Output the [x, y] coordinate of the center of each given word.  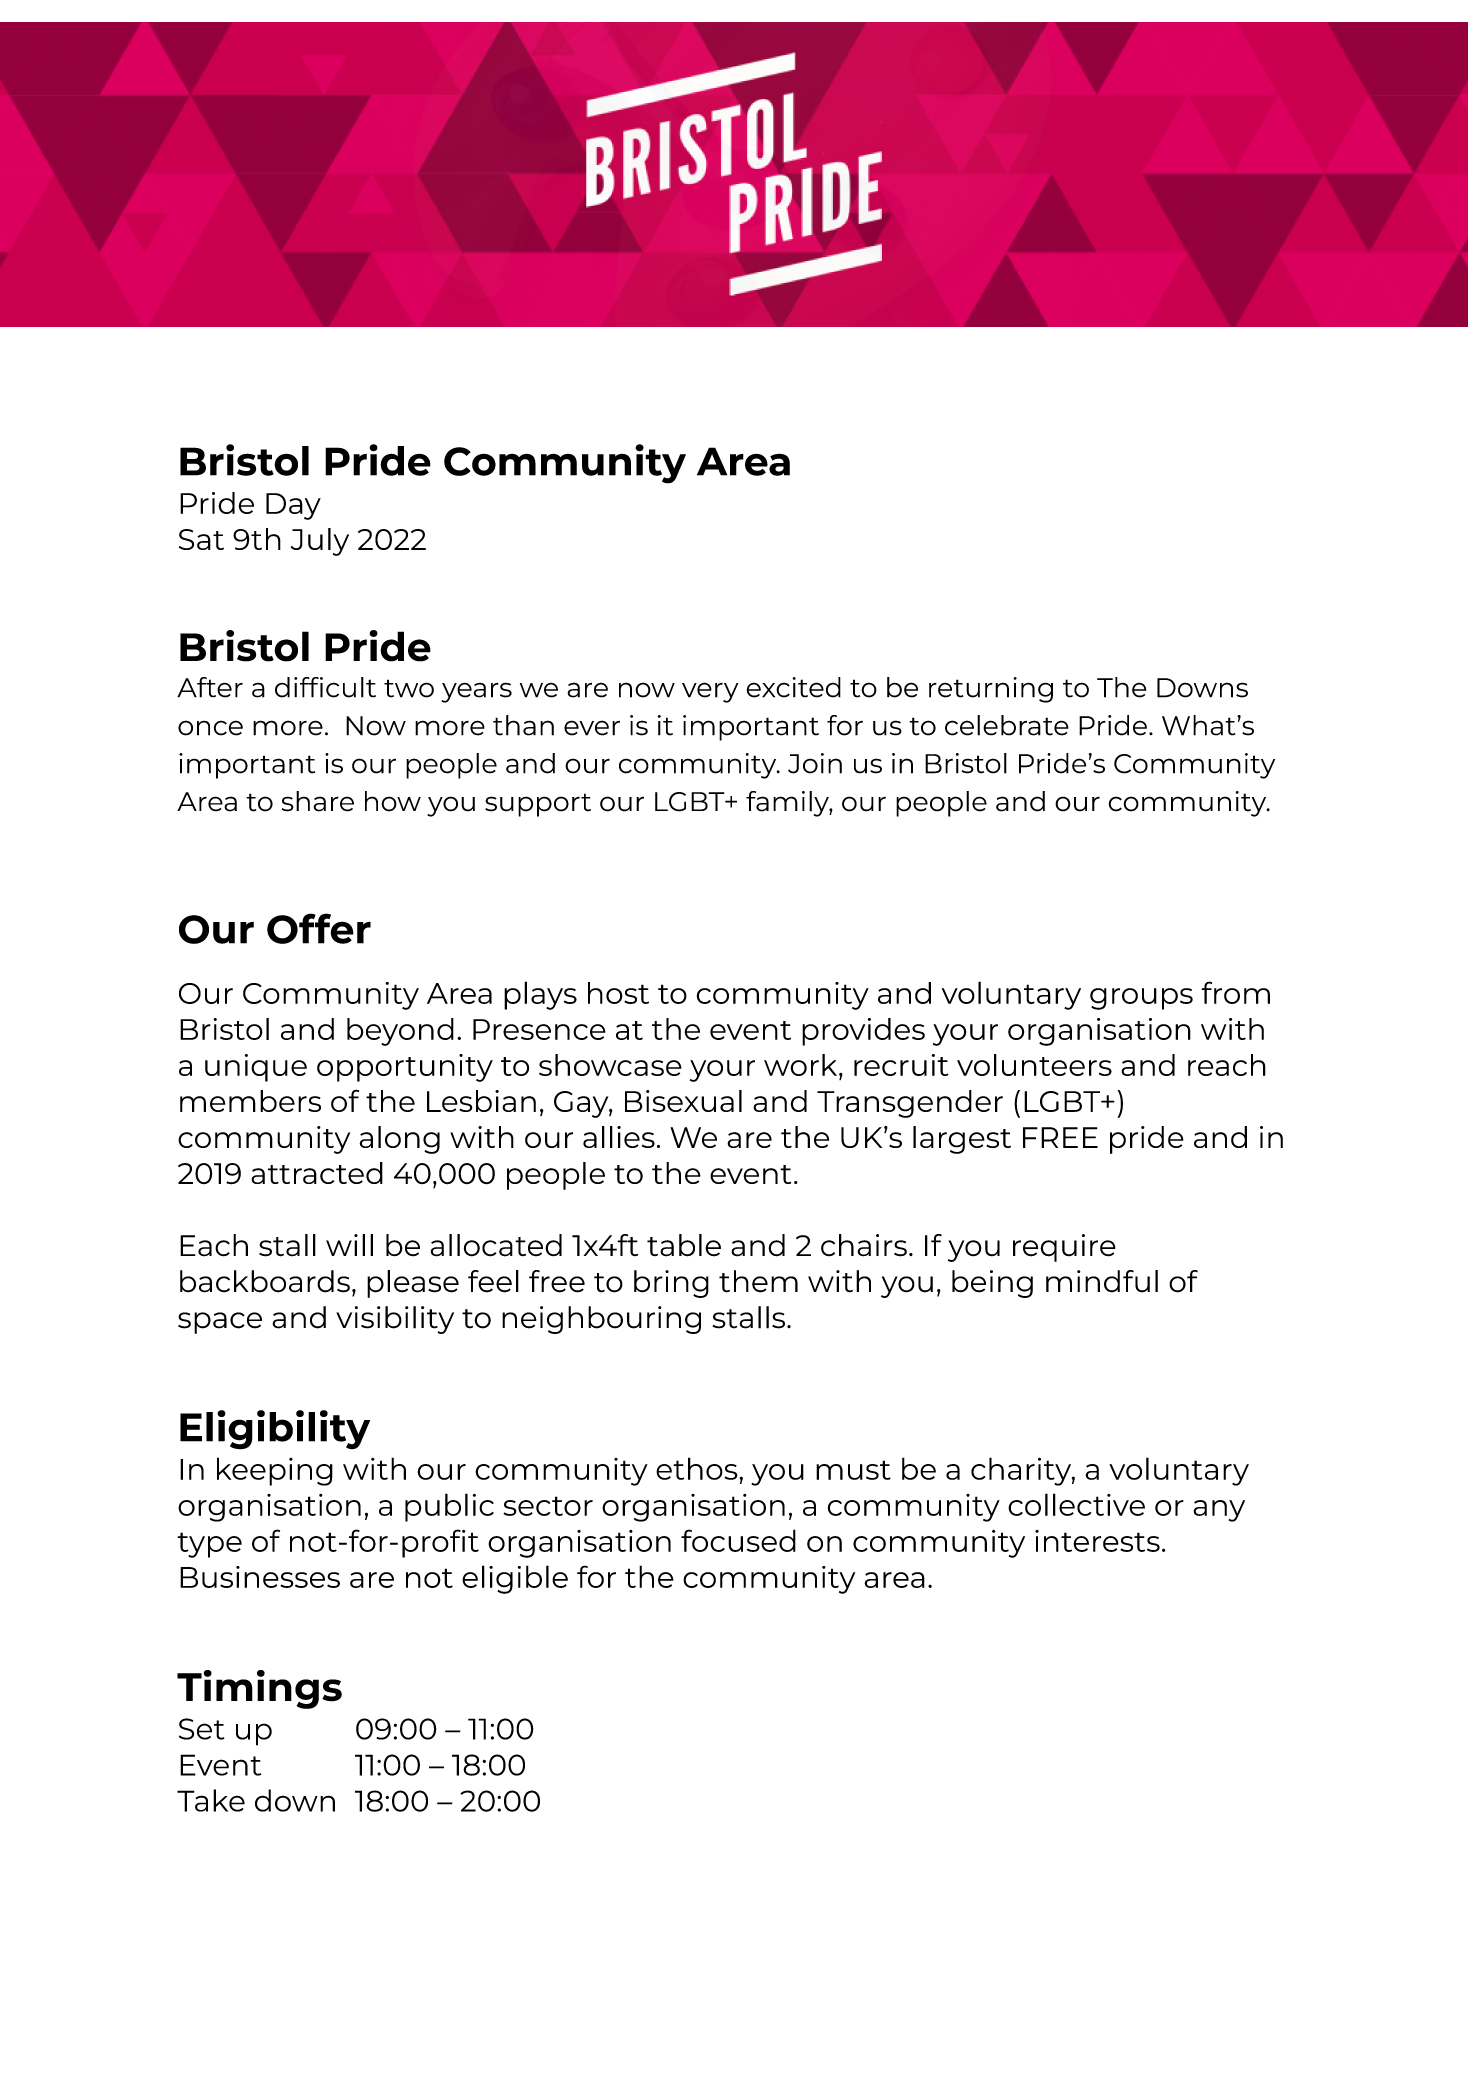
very [710, 692]
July [320, 542]
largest [962, 1140]
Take [211, 1800]
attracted [317, 1173]
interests [1097, 1541]
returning [991, 690]
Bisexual [683, 1101]
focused [738, 1540]
